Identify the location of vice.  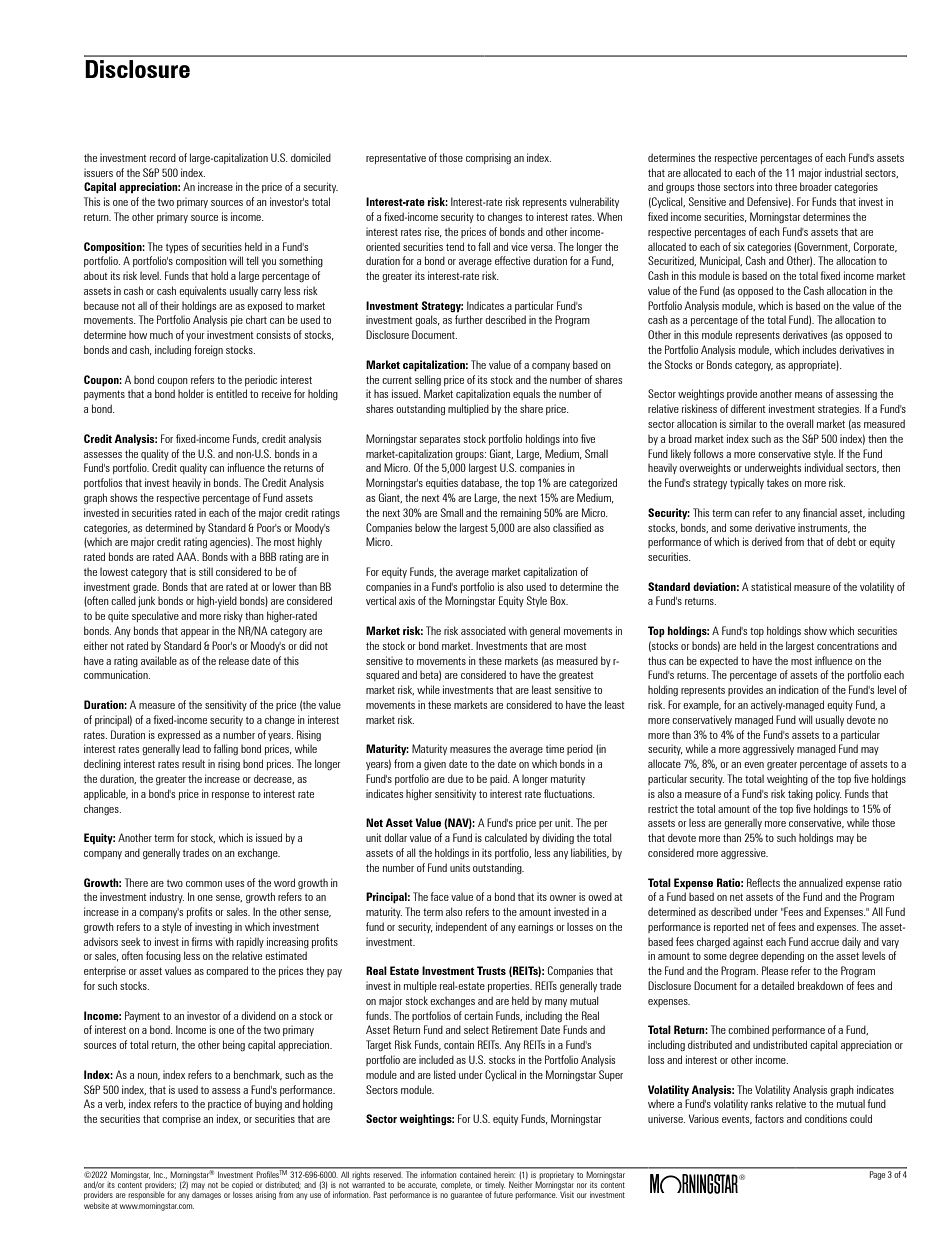
(519, 246).
